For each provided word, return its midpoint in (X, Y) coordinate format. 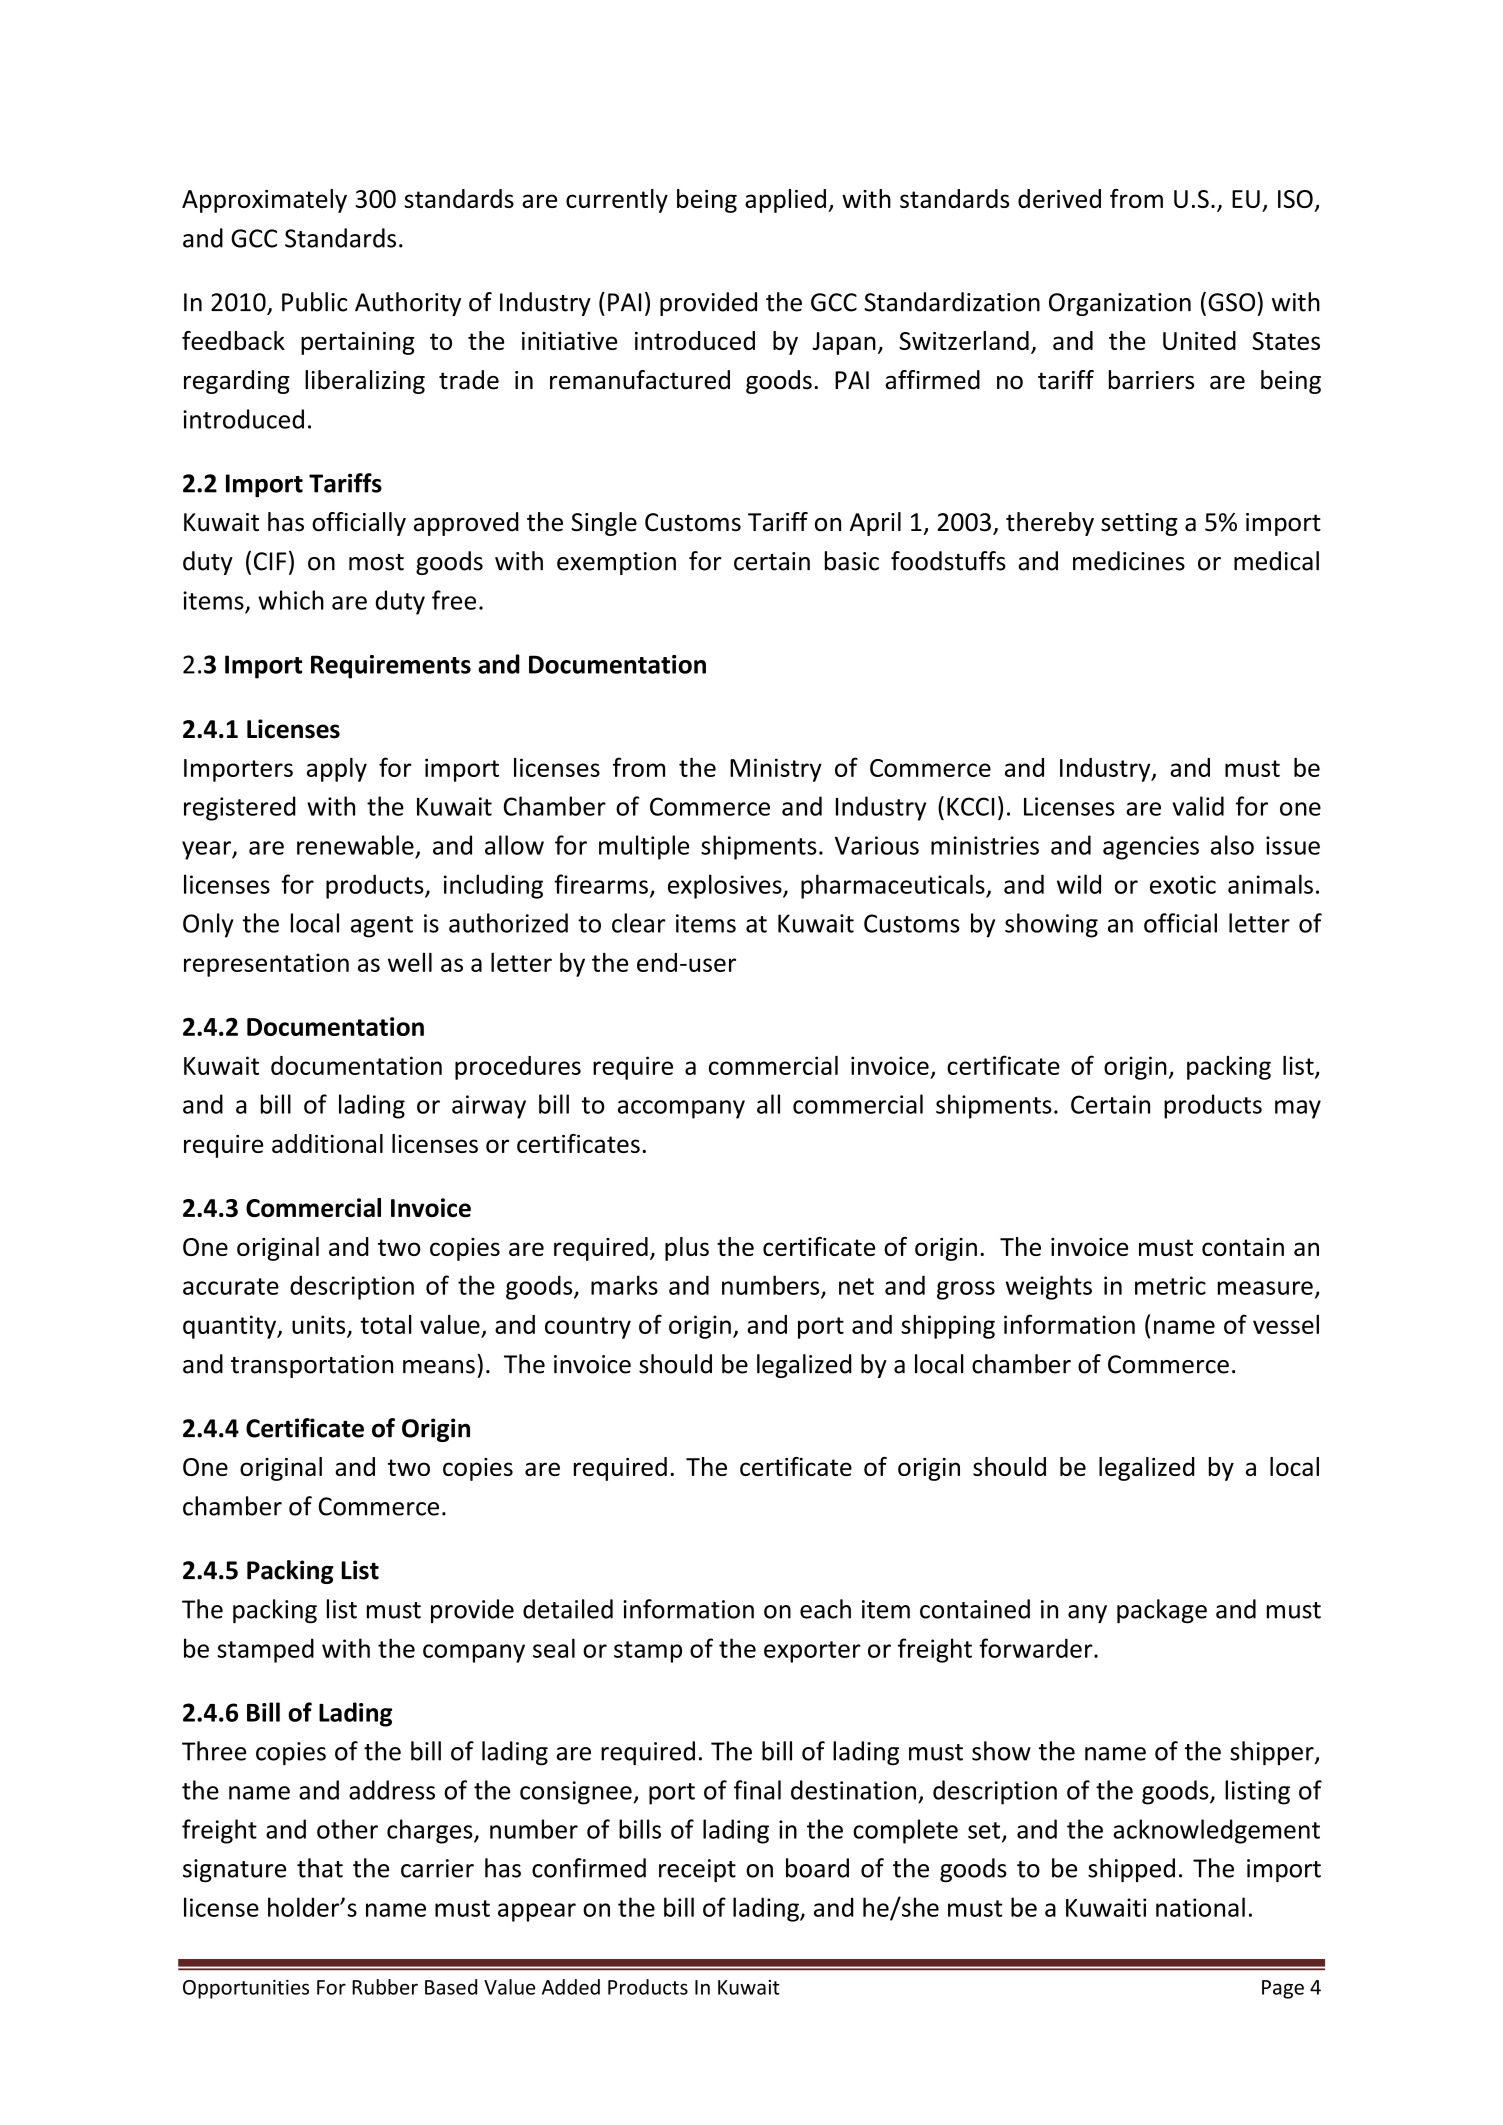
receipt (697, 1870)
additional (327, 1143)
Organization (1120, 304)
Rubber (385, 1987)
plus (687, 1249)
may (1298, 1109)
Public (314, 302)
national (1200, 1907)
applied (785, 201)
